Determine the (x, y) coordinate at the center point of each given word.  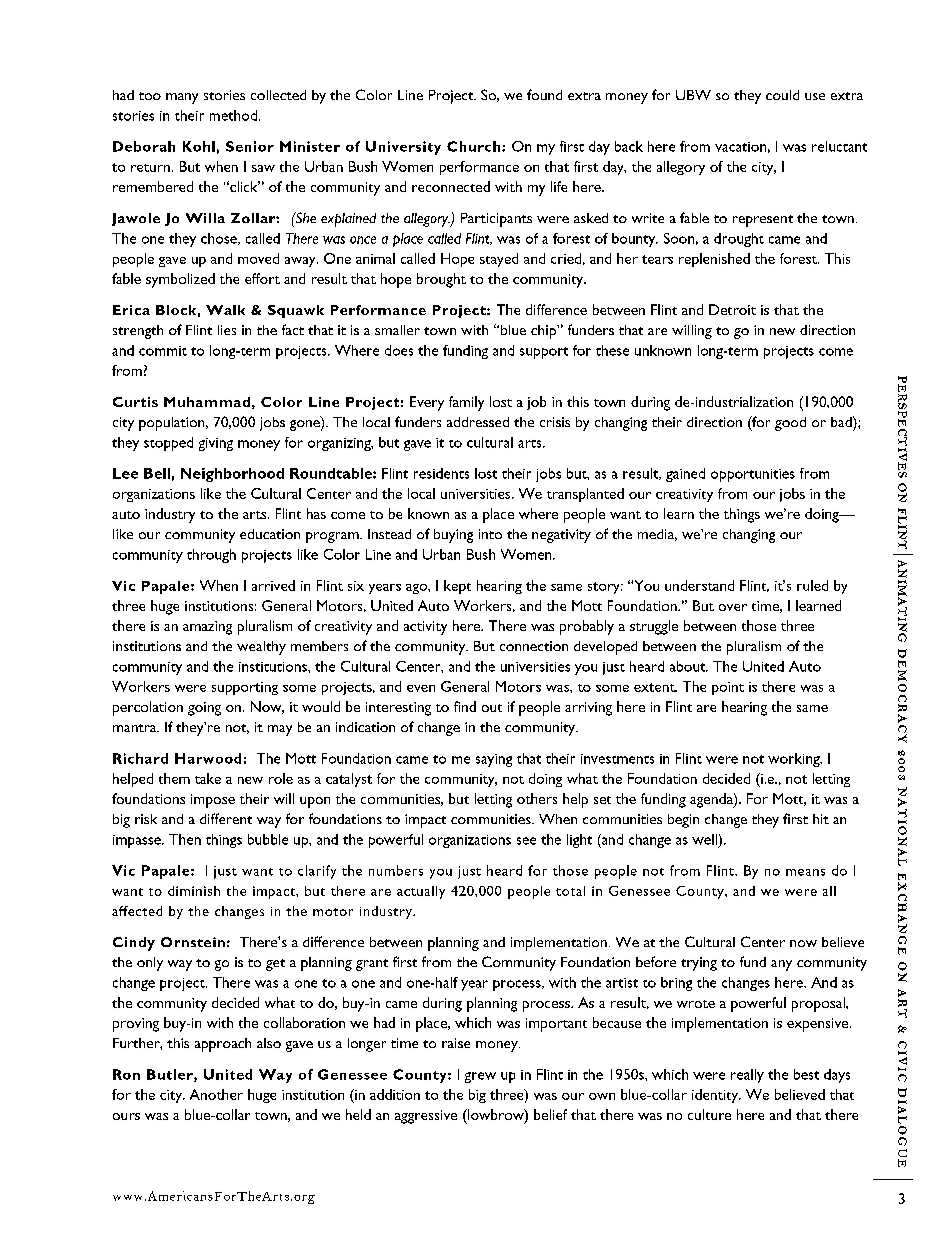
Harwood (208, 758)
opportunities (753, 475)
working (795, 760)
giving (216, 444)
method (233, 115)
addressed (478, 422)
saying (494, 760)
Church (475, 146)
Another (216, 1094)
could (782, 95)
